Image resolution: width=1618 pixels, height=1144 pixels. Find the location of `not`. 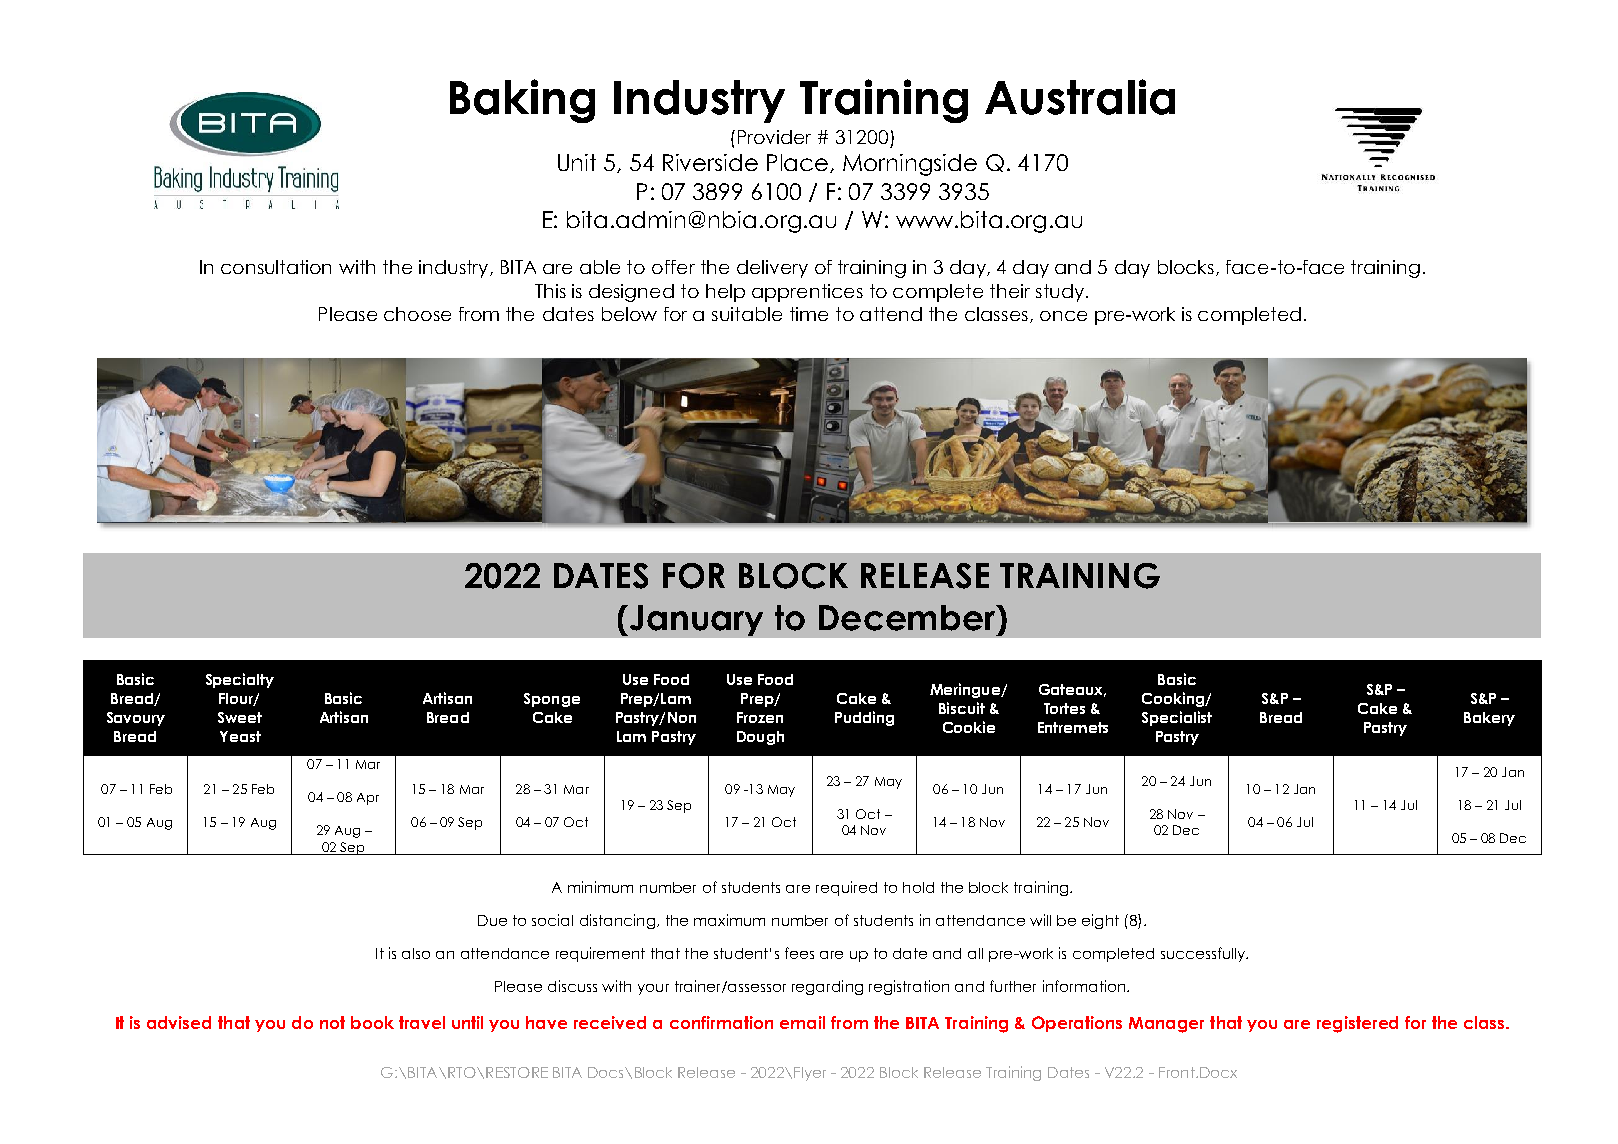

not is located at coordinates (332, 1022).
